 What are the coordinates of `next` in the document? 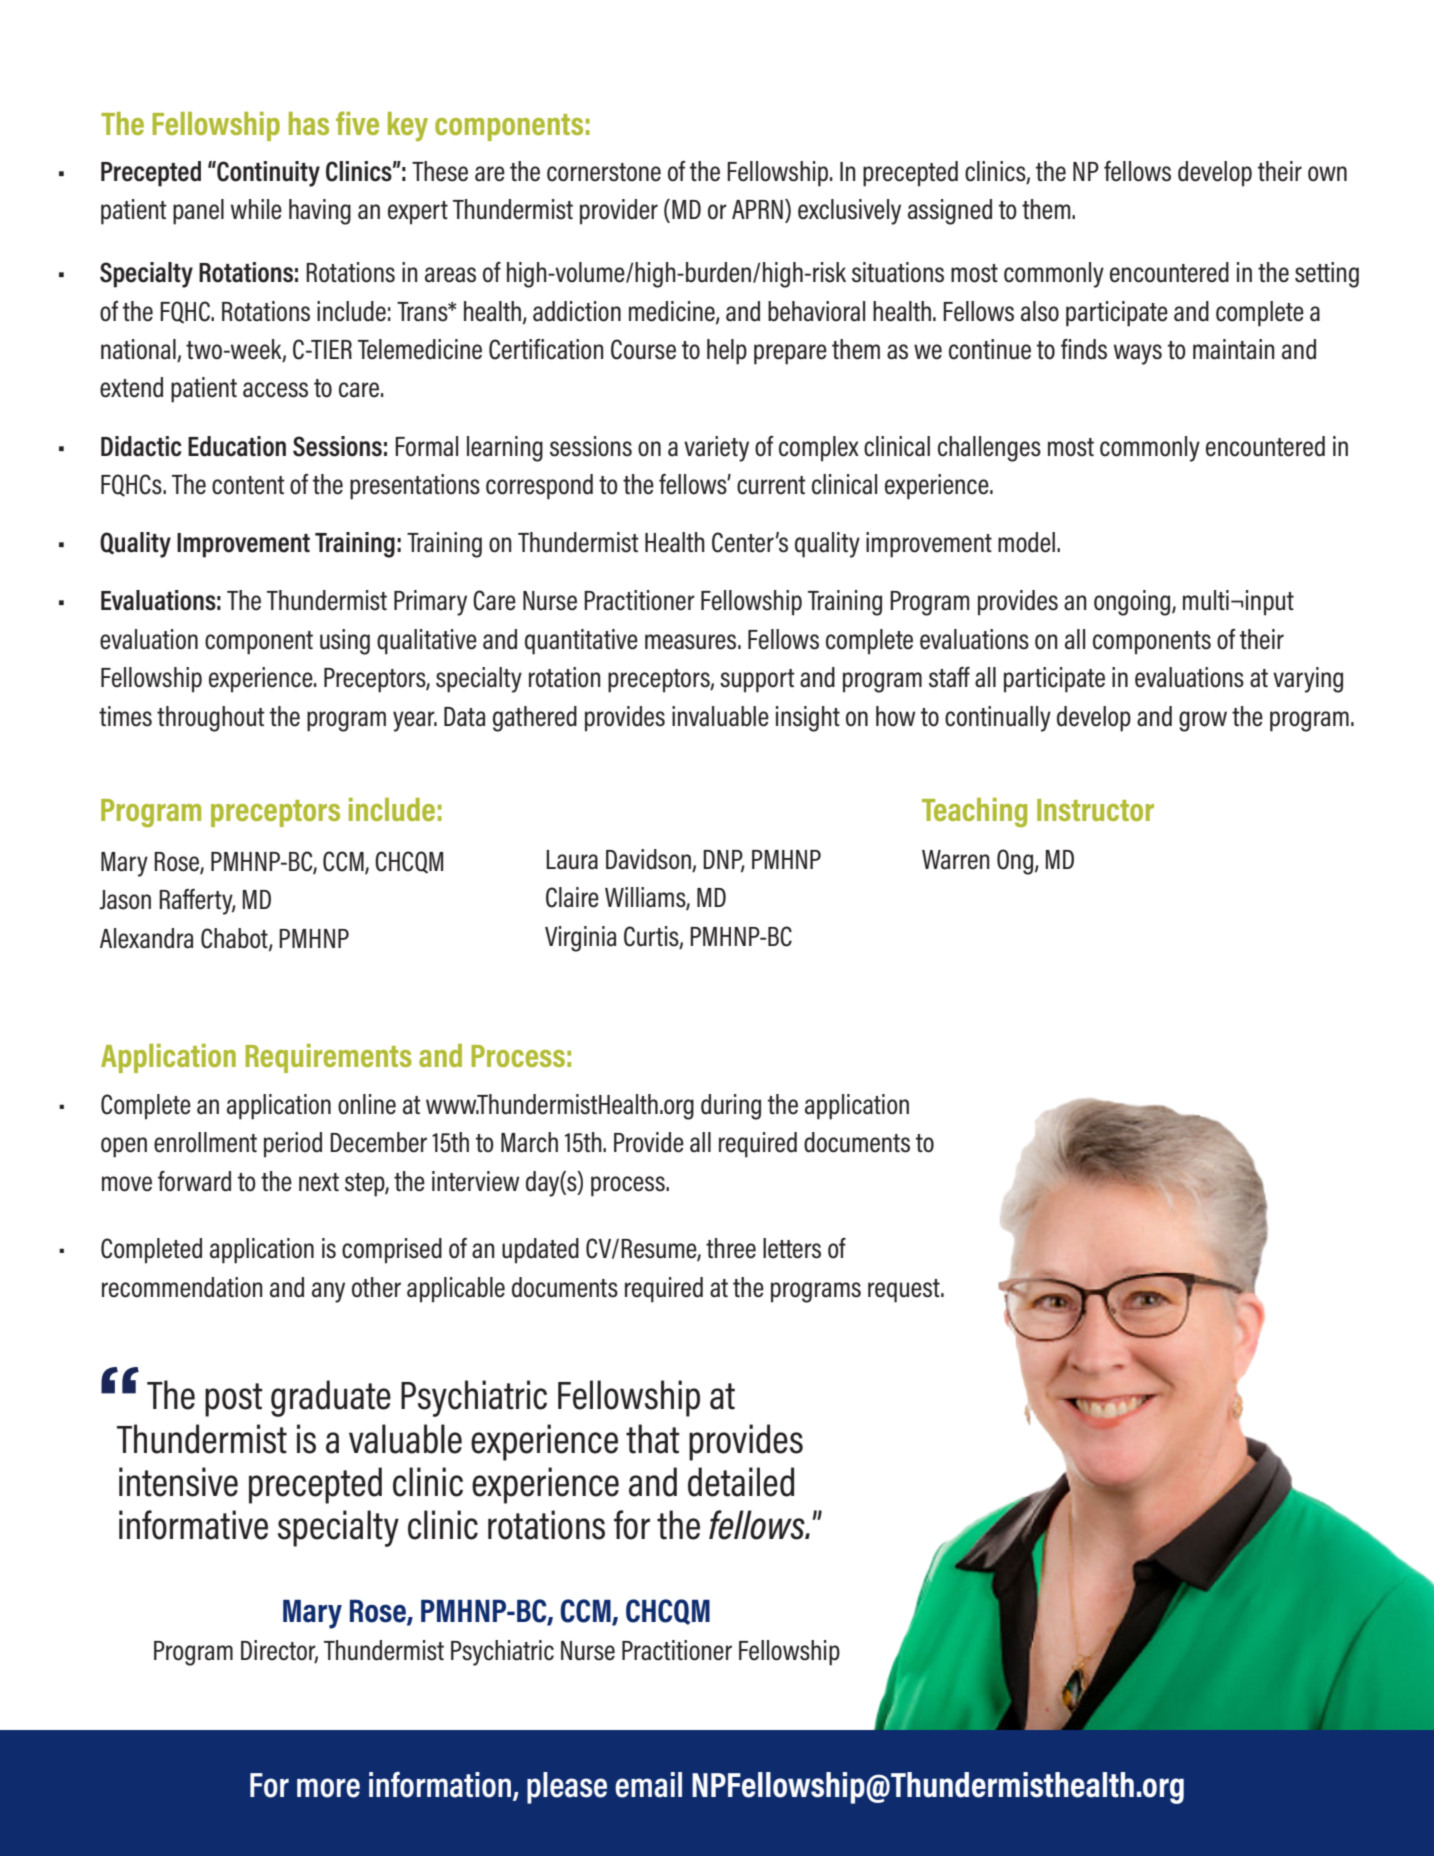 It's located at (319, 1182).
